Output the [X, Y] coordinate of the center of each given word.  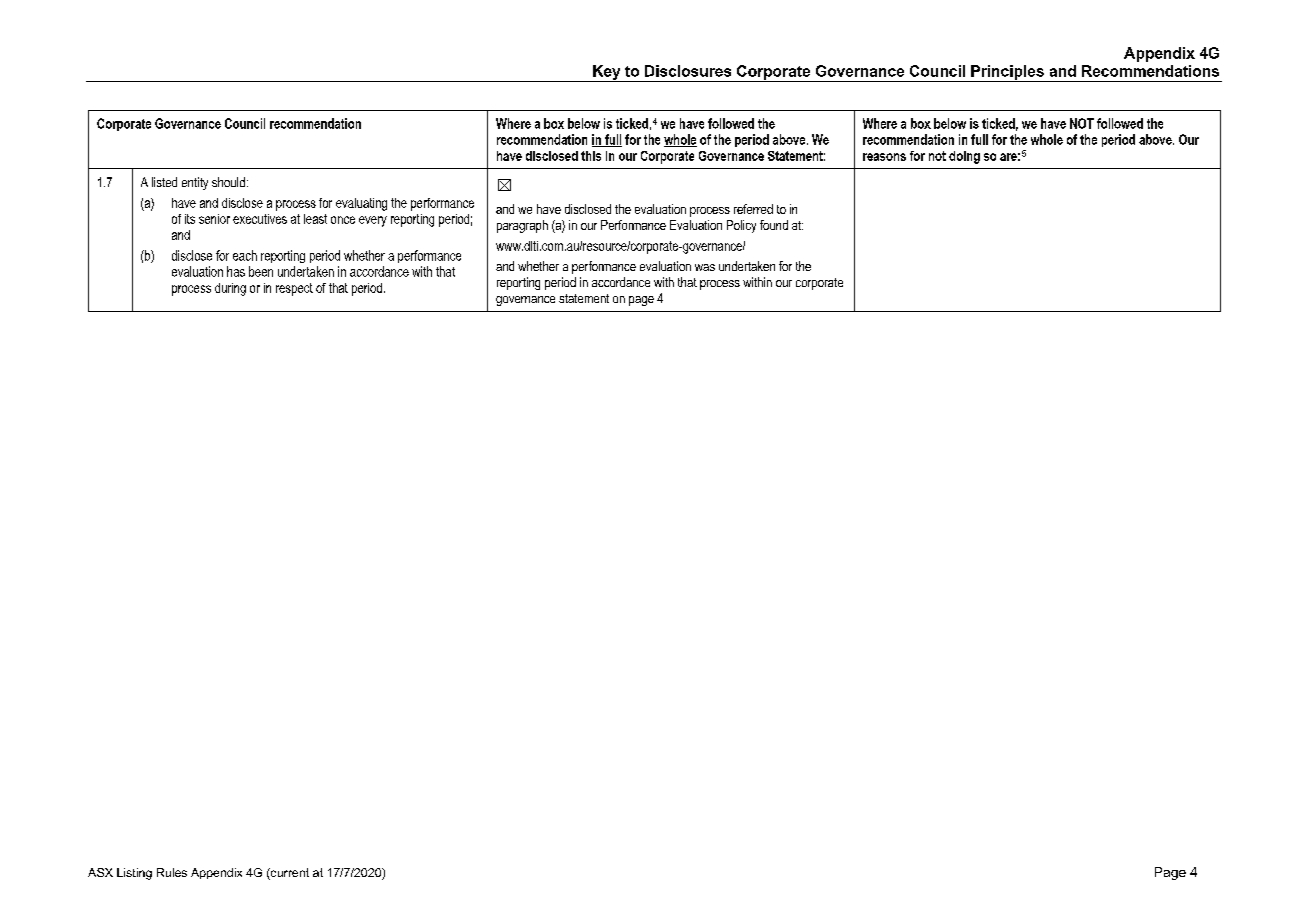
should [228, 182]
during [230, 289]
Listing [134, 874]
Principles [1007, 73]
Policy [741, 226]
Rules [172, 872]
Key [607, 73]
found [774, 225]
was [705, 267]
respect [294, 289]
